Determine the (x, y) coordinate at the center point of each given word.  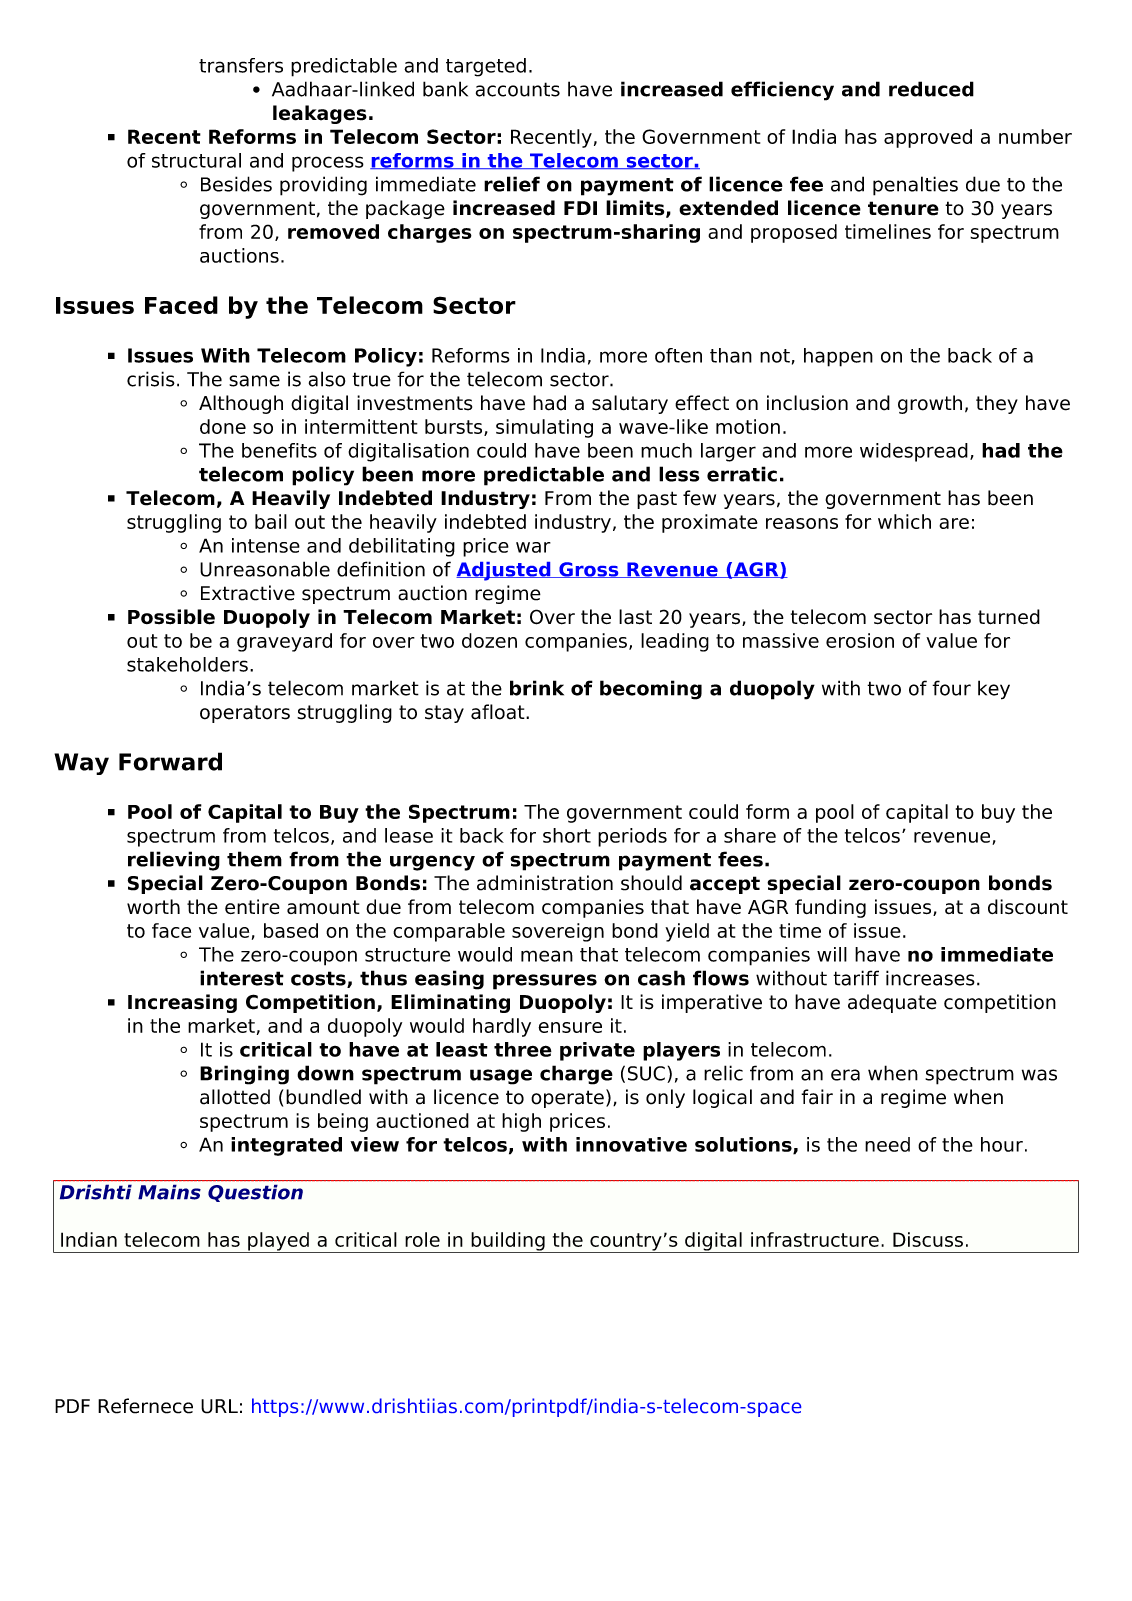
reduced (931, 89)
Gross (589, 570)
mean (547, 956)
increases (930, 978)
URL (219, 1406)
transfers (241, 65)
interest (242, 978)
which (904, 521)
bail (271, 521)
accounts (518, 89)
